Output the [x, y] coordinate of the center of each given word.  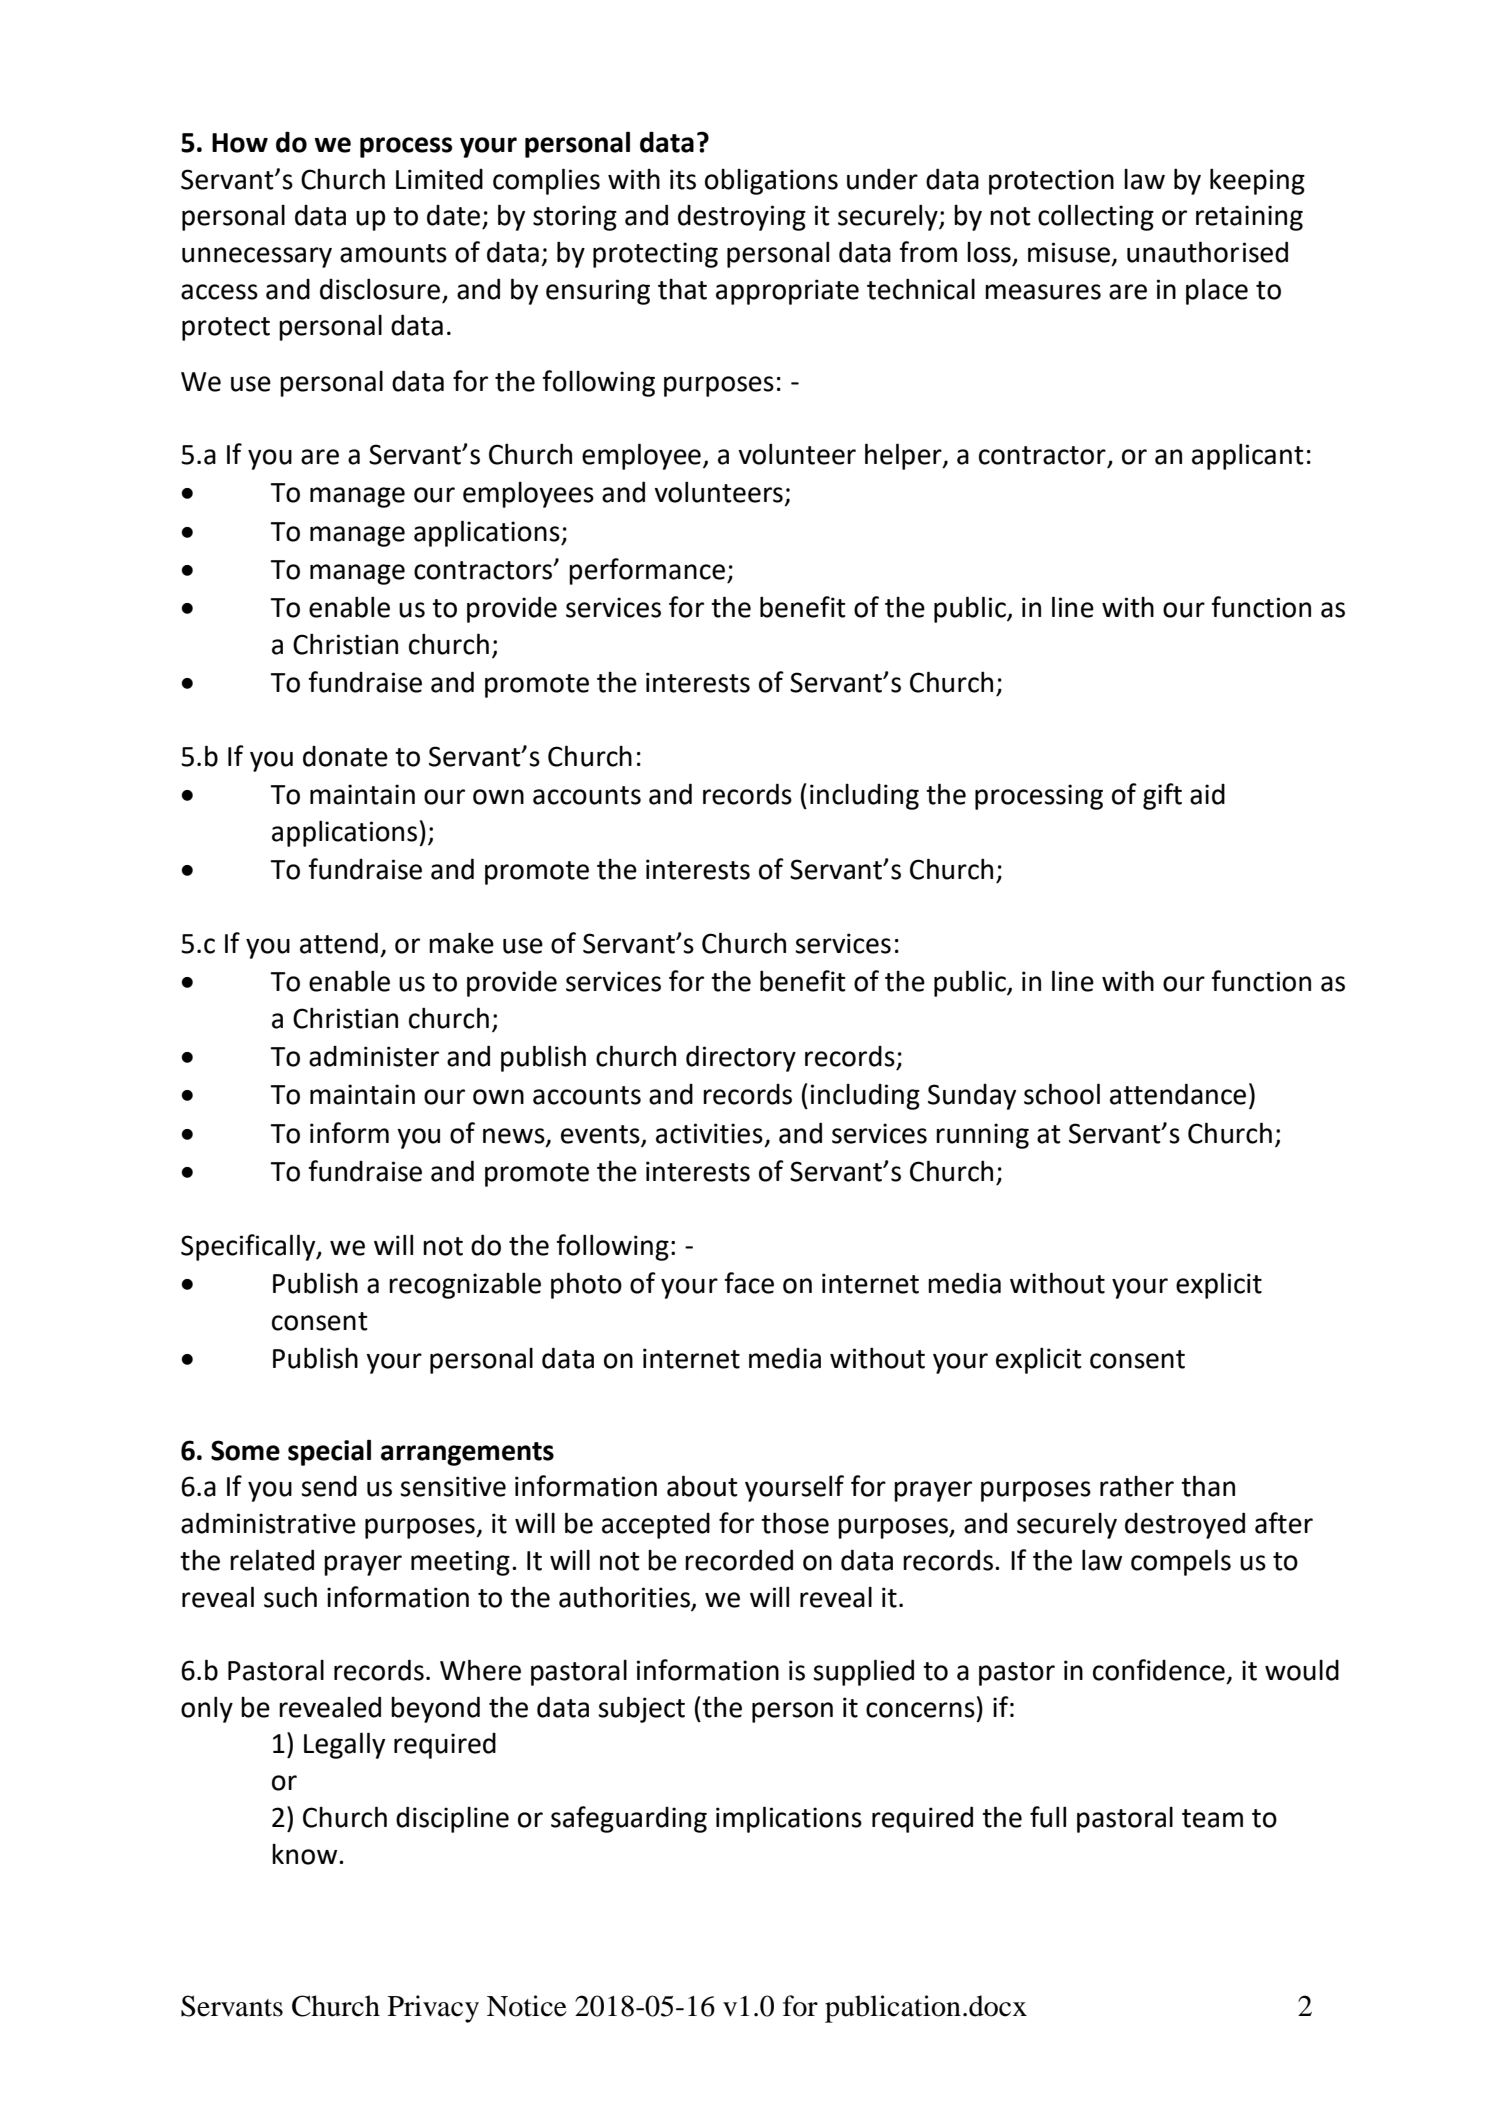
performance [647, 571]
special [329, 1452]
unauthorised [1207, 252]
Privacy [433, 2009]
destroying [742, 218]
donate [345, 756]
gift [1162, 796]
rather [1137, 1486]
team [1212, 1818]
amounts [393, 253]
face [749, 1283]
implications [789, 1819]
